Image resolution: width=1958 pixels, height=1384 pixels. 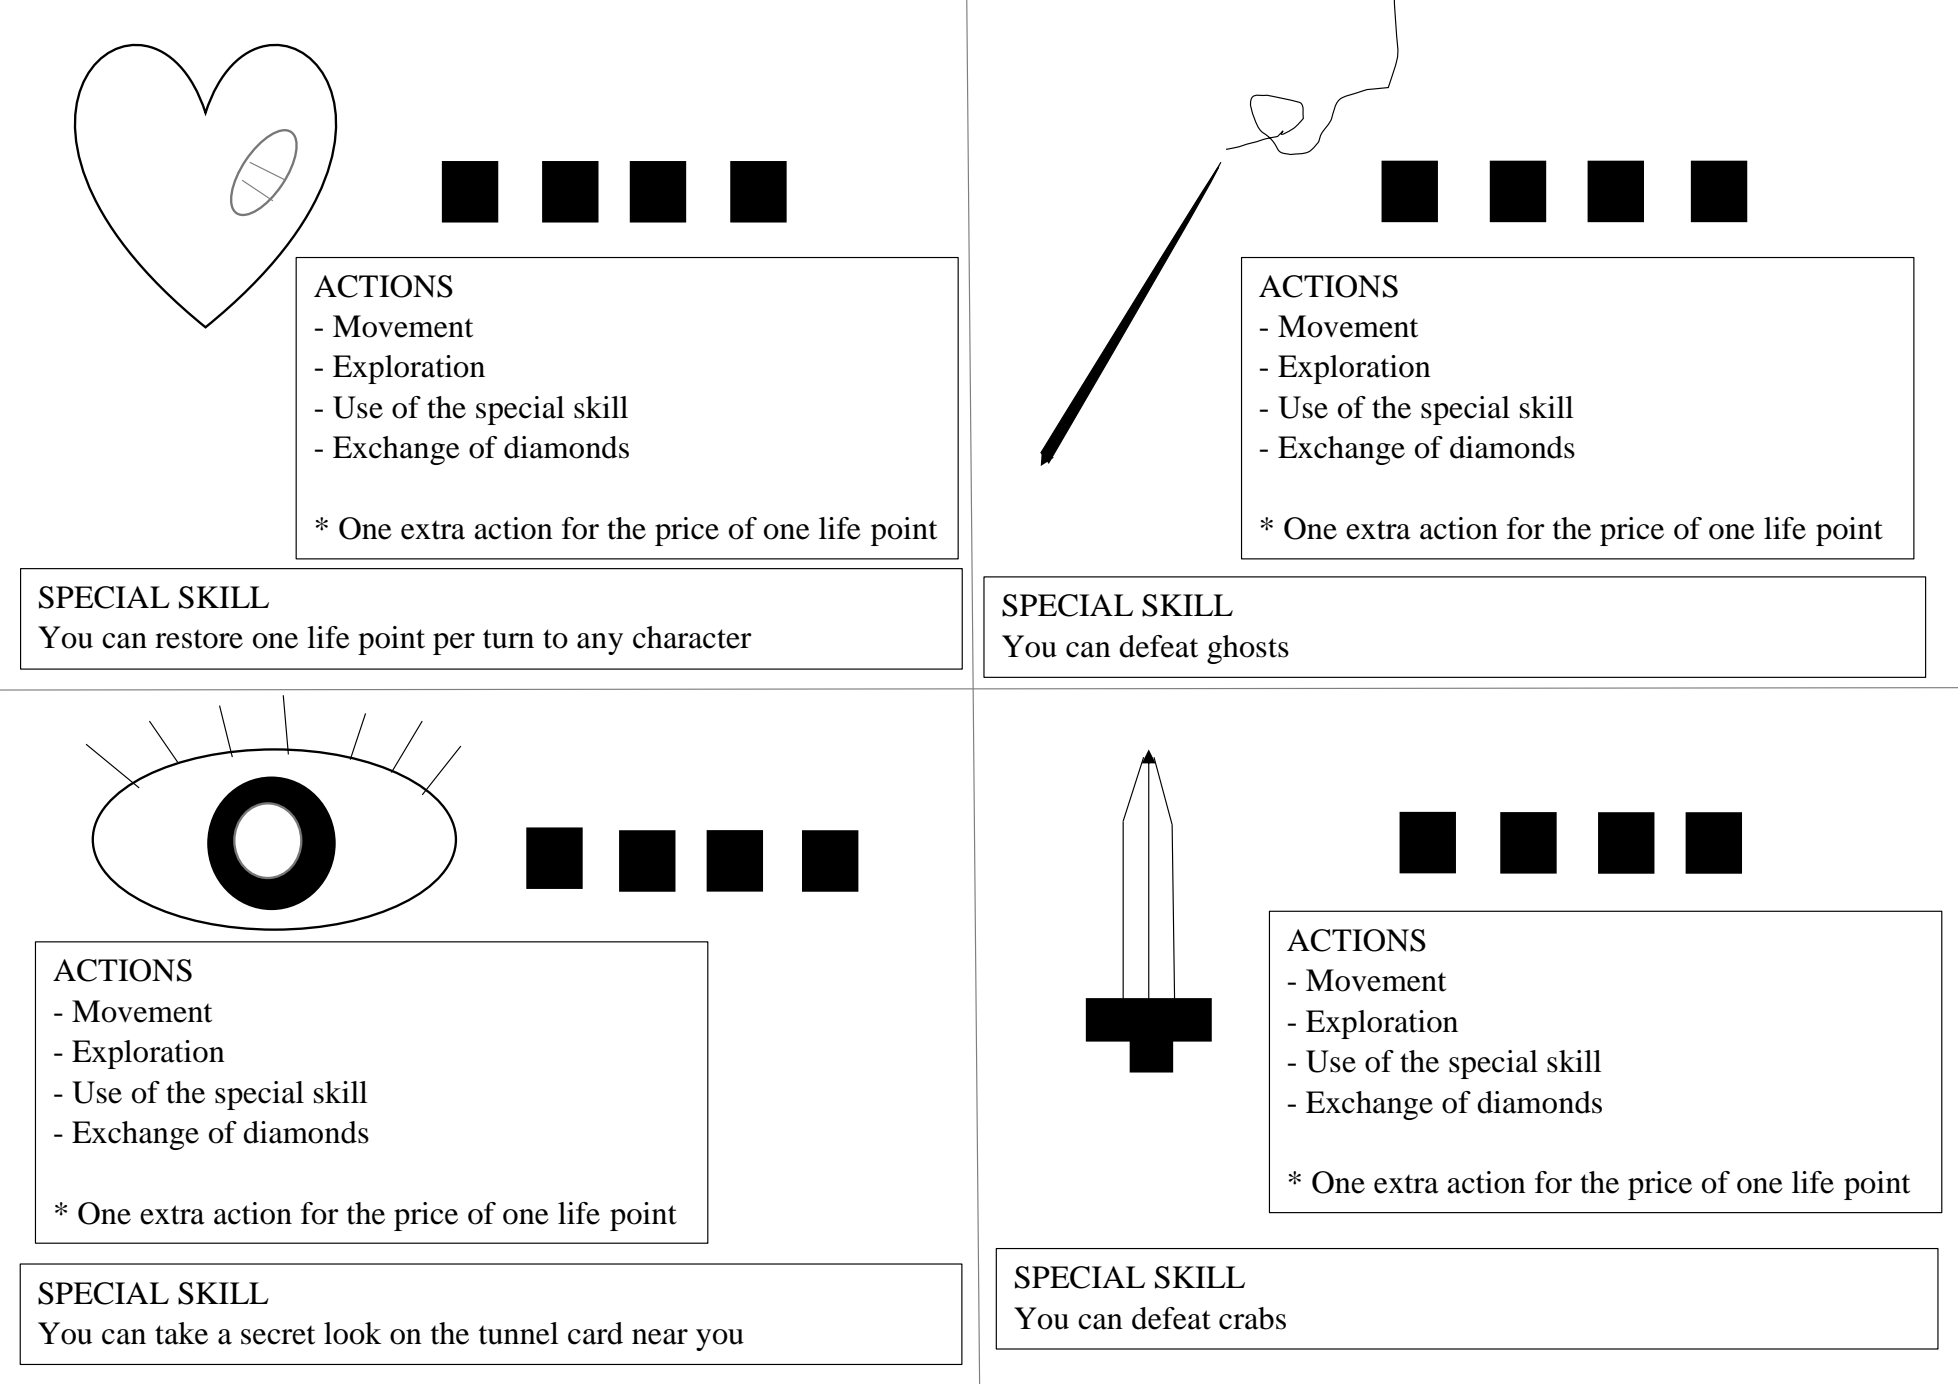 I want to click on character, so click(x=692, y=637).
